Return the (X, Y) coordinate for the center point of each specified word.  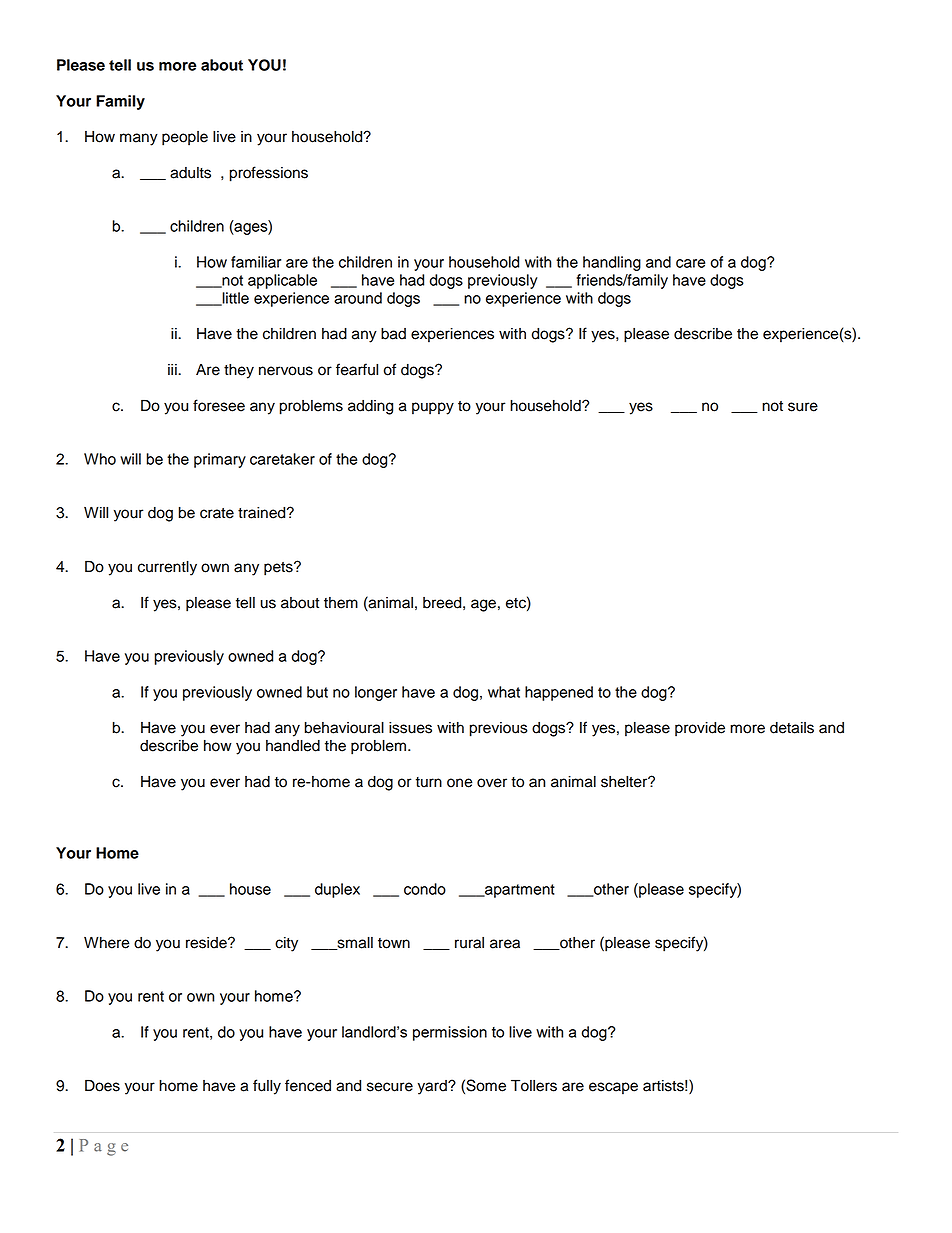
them (341, 603)
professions (269, 174)
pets (279, 569)
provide (700, 729)
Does (102, 1085)
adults (190, 173)
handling (612, 263)
